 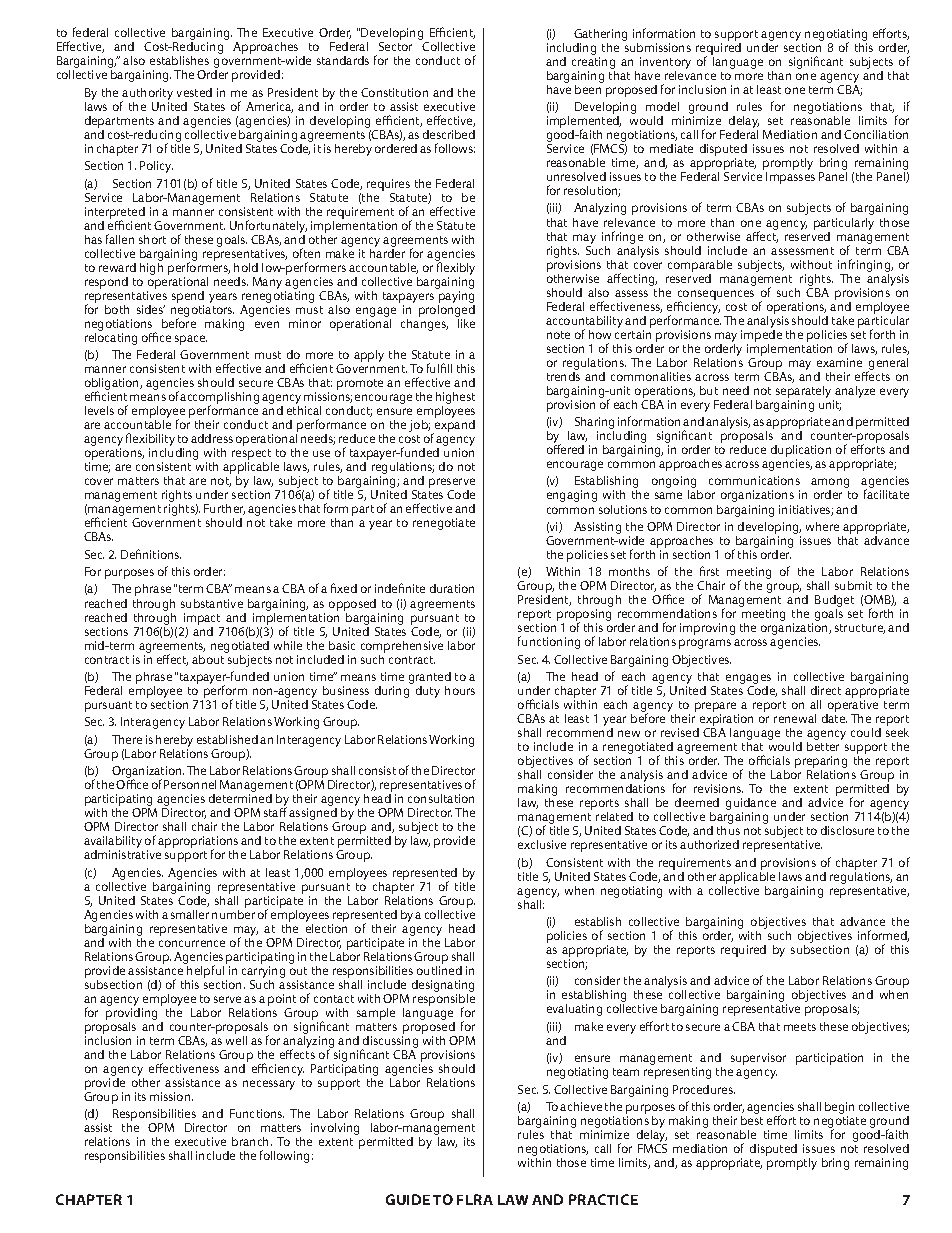 I want to click on exclusive, so click(x=542, y=844).
